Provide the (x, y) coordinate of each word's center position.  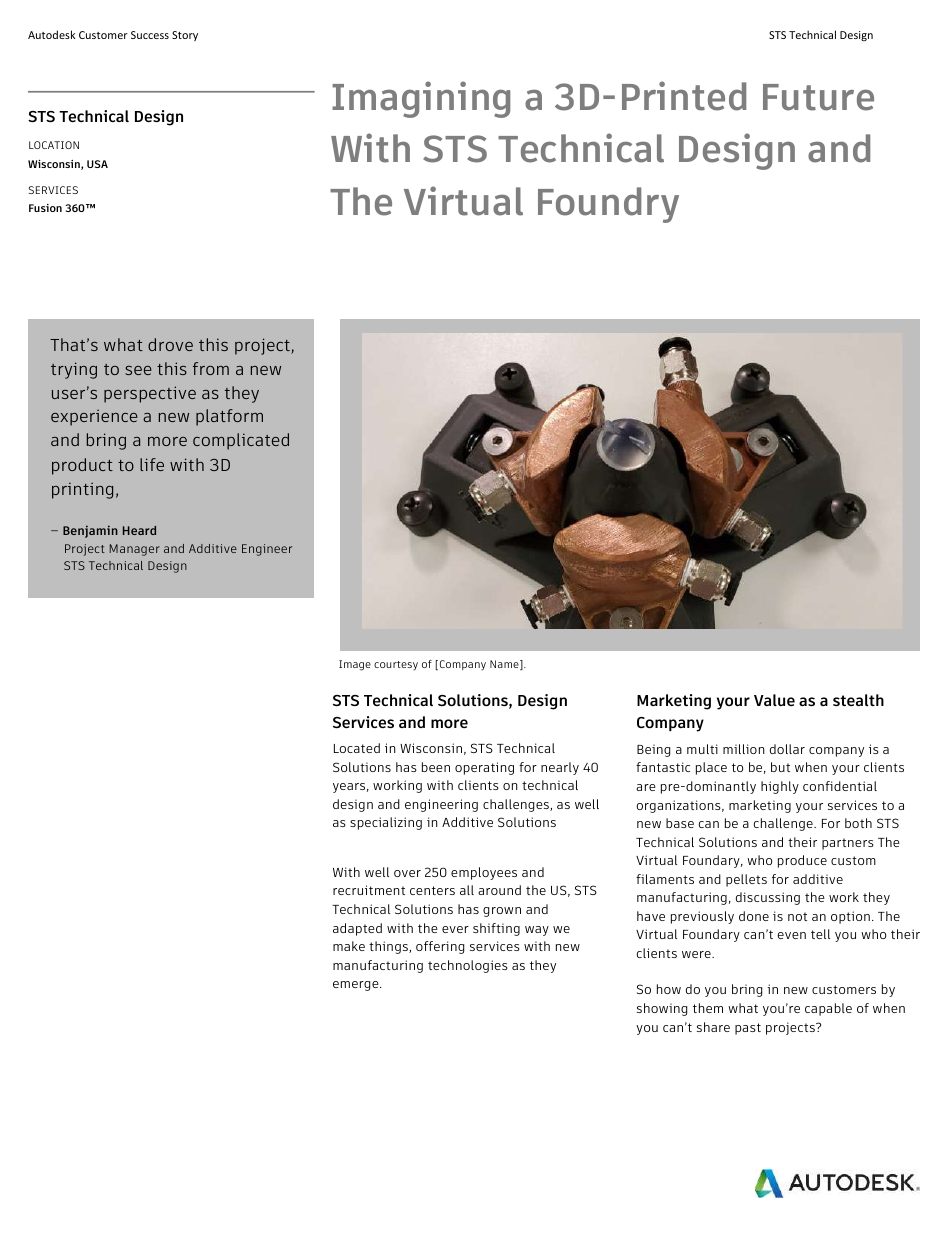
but (780, 767)
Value (774, 700)
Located (357, 748)
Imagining (421, 99)
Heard (139, 530)
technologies (468, 966)
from (211, 368)
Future (818, 97)
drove (170, 344)
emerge (357, 986)
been (436, 767)
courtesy (396, 666)
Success (150, 35)
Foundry (608, 205)
